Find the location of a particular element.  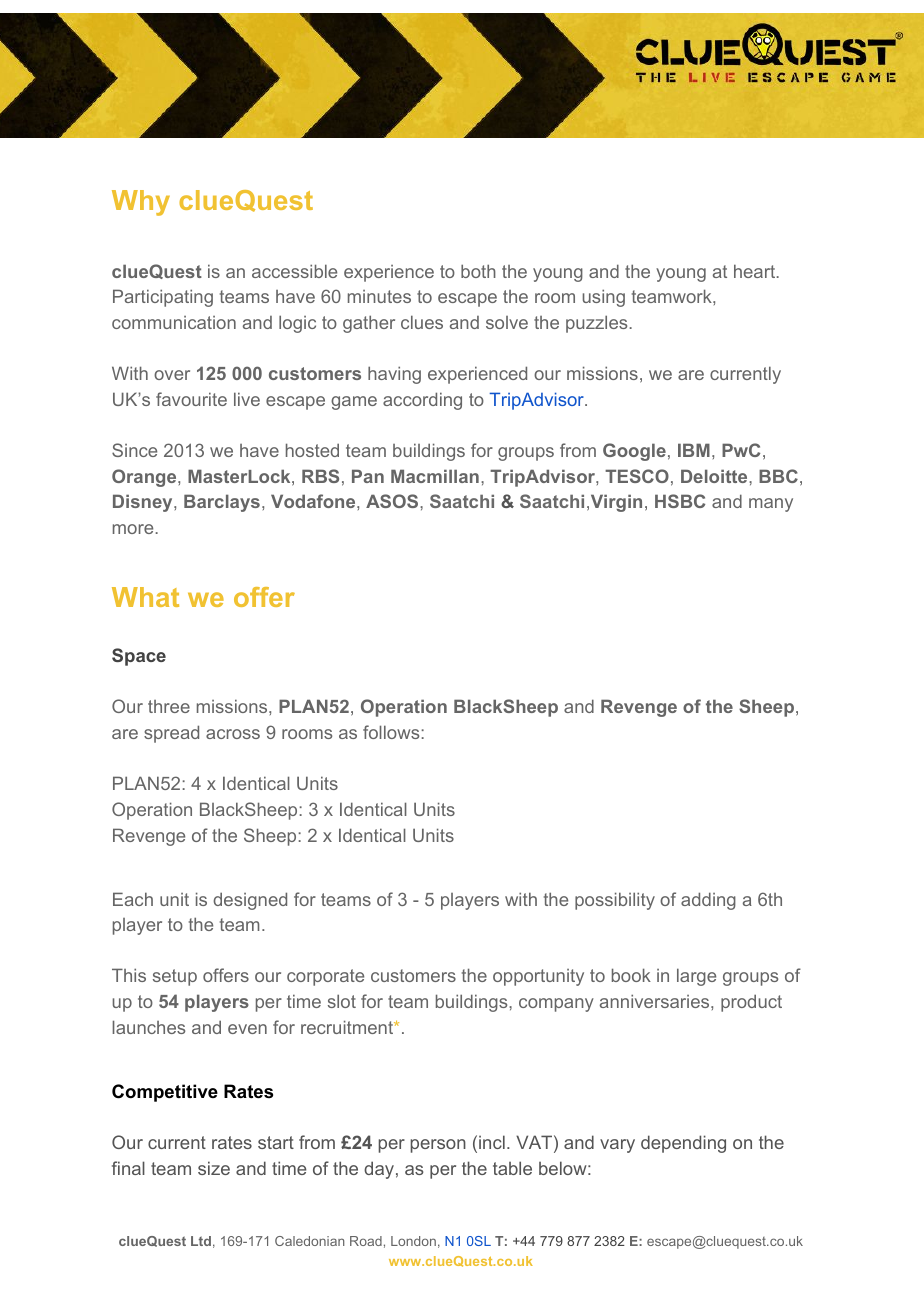

follows is located at coordinates (391, 732).
